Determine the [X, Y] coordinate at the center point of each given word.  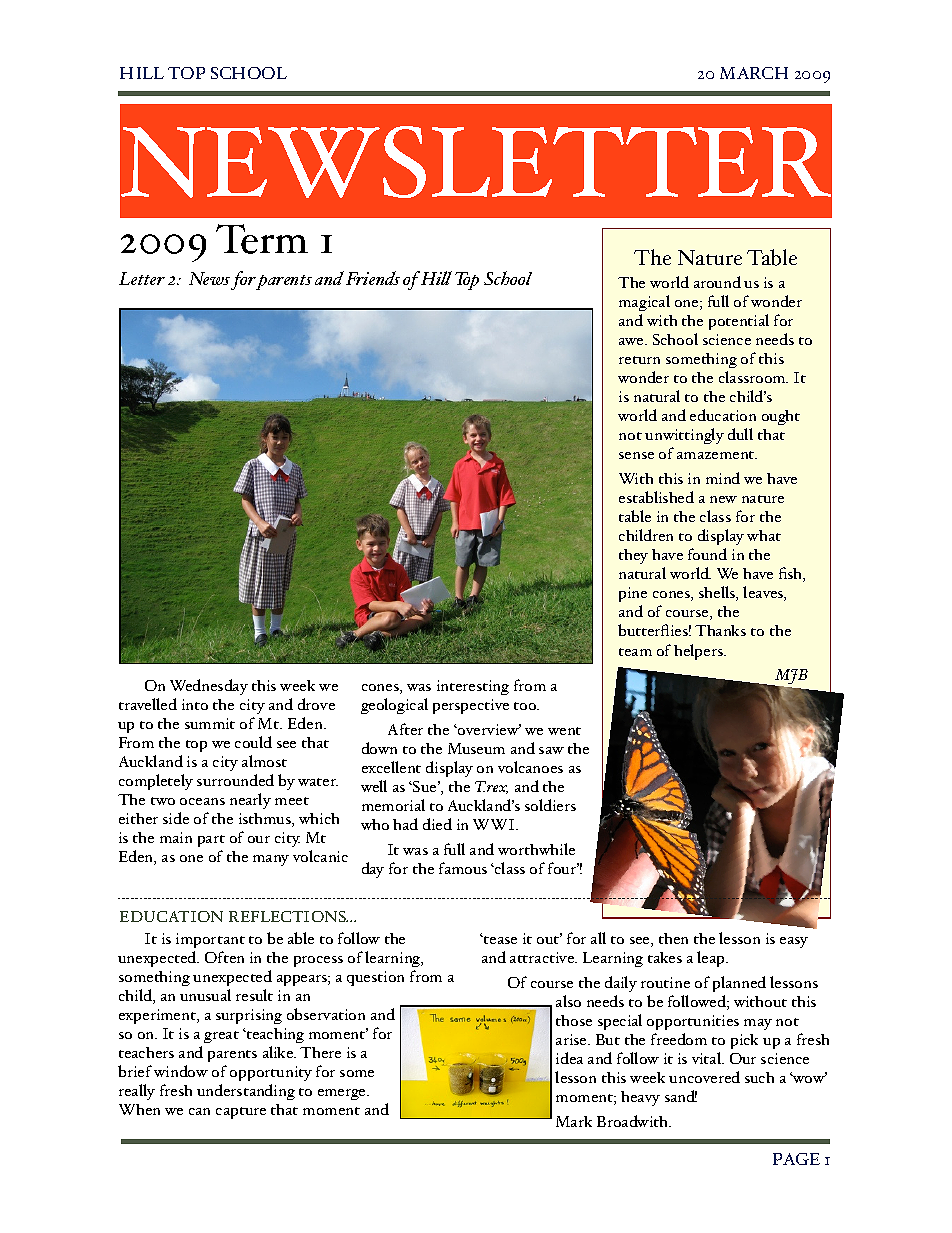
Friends [373, 278]
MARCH [754, 73]
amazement [717, 455]
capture [241, 1113]
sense [636, 455]
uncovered [704, 1077]
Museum [476, 748]
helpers [699, 652]
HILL [142, 73]
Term [262, 239]
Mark [574, 1121]
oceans [202, 801]
